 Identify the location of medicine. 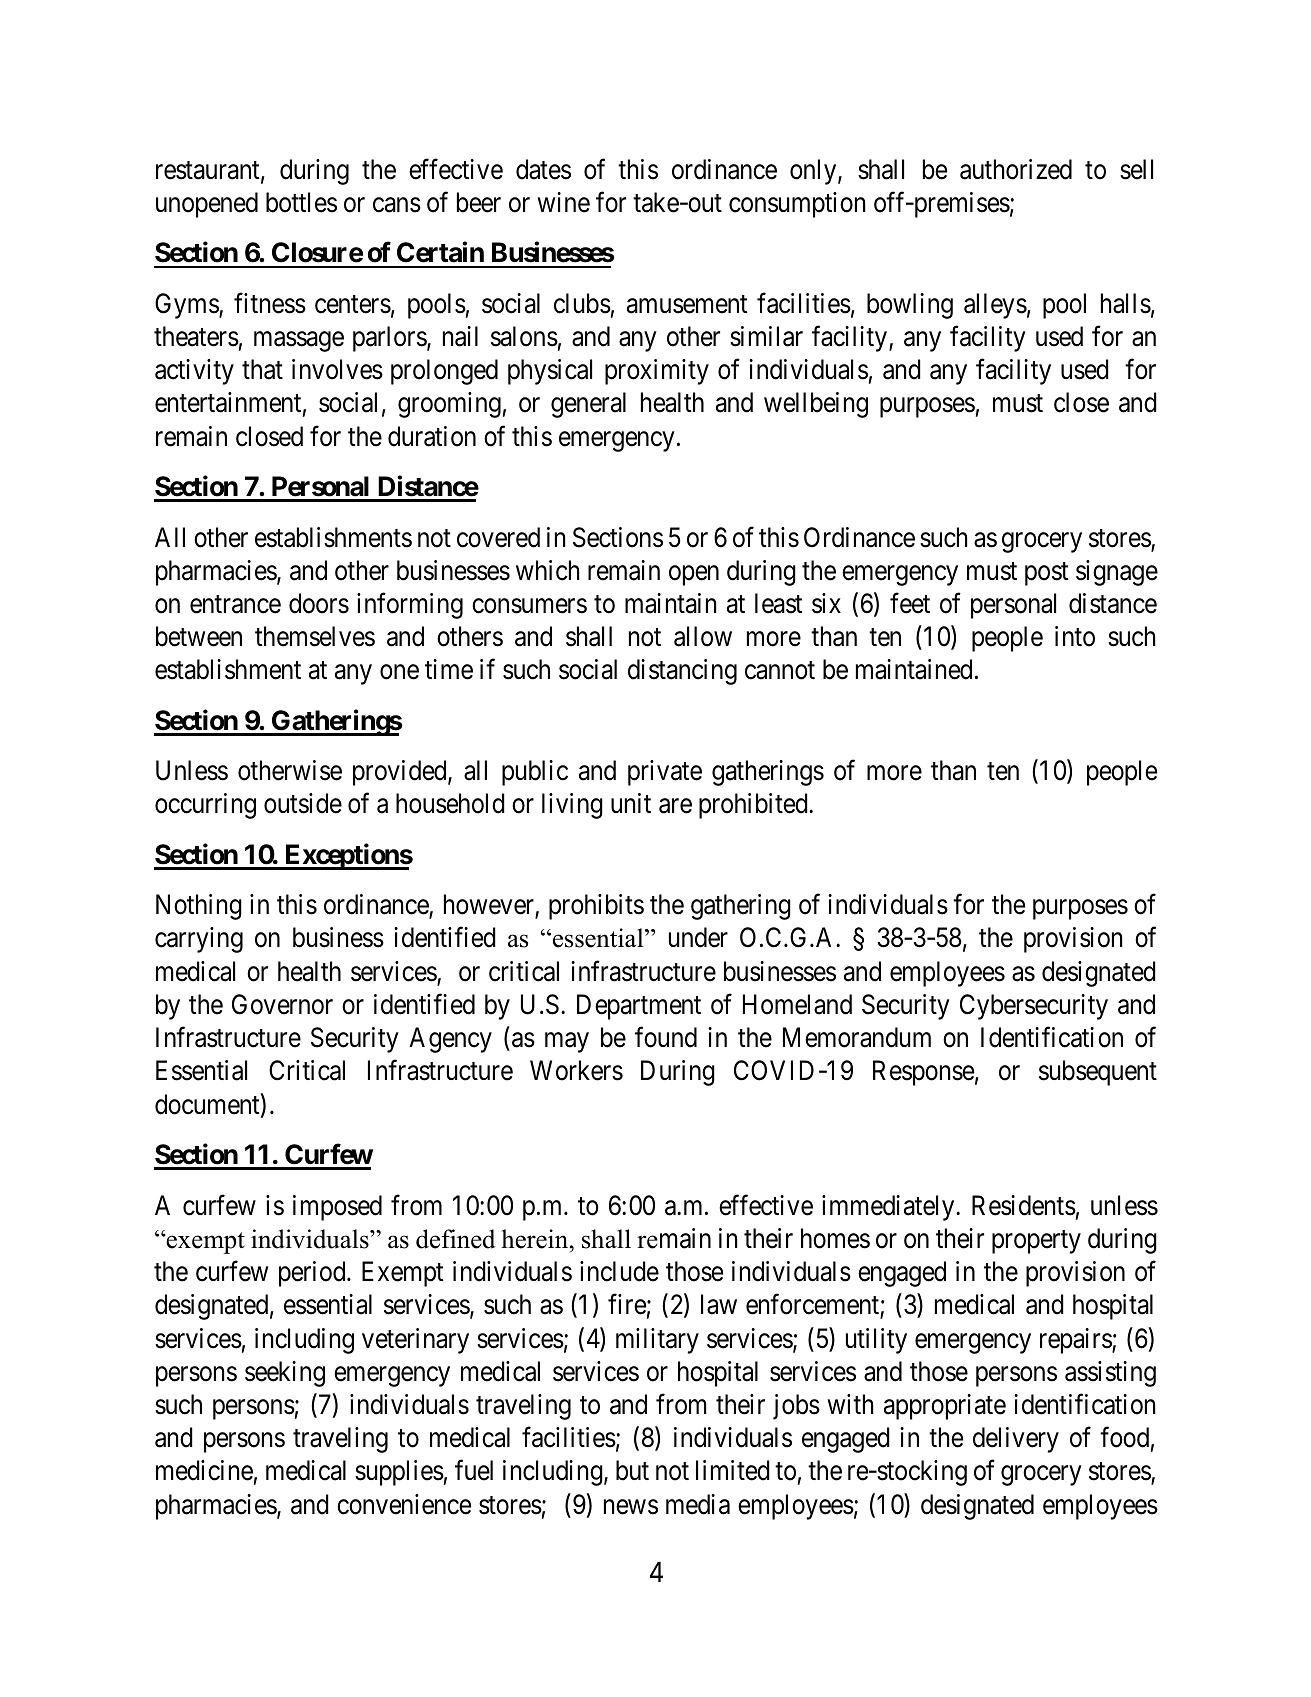
(204, 1470).
